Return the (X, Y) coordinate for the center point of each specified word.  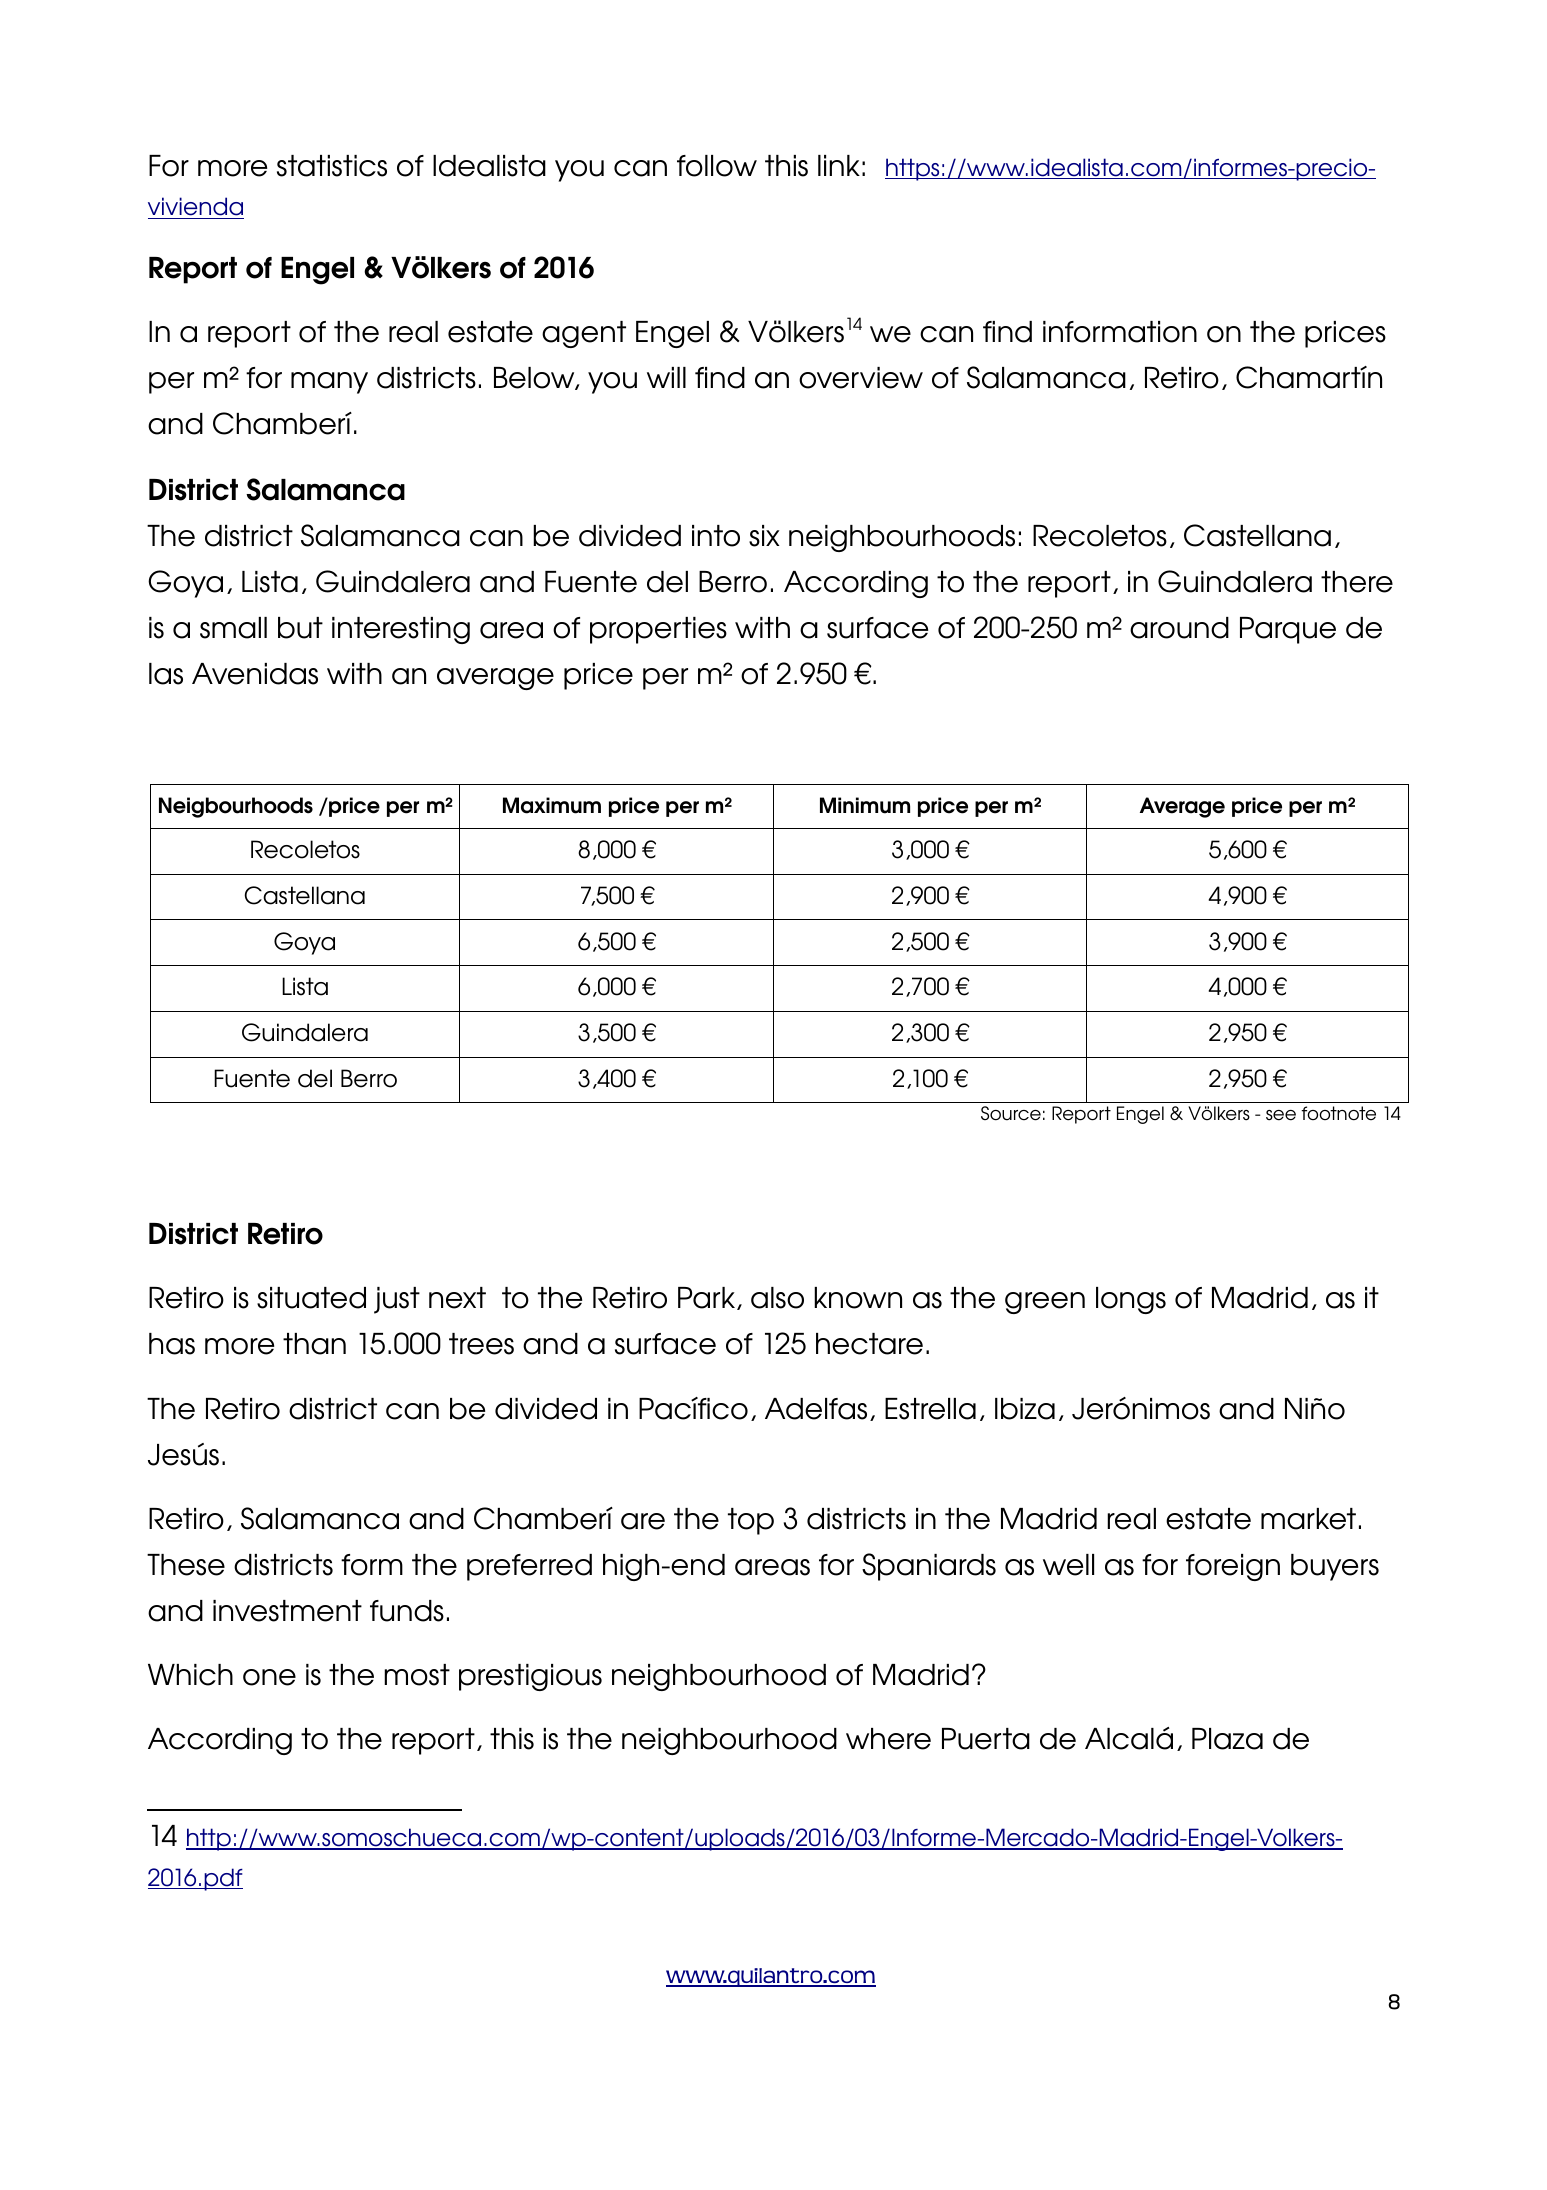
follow (717, 166)
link (839, 165)
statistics (332, 166)
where (888, 1739)
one (269, 1677)
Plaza (1227, 1739)
